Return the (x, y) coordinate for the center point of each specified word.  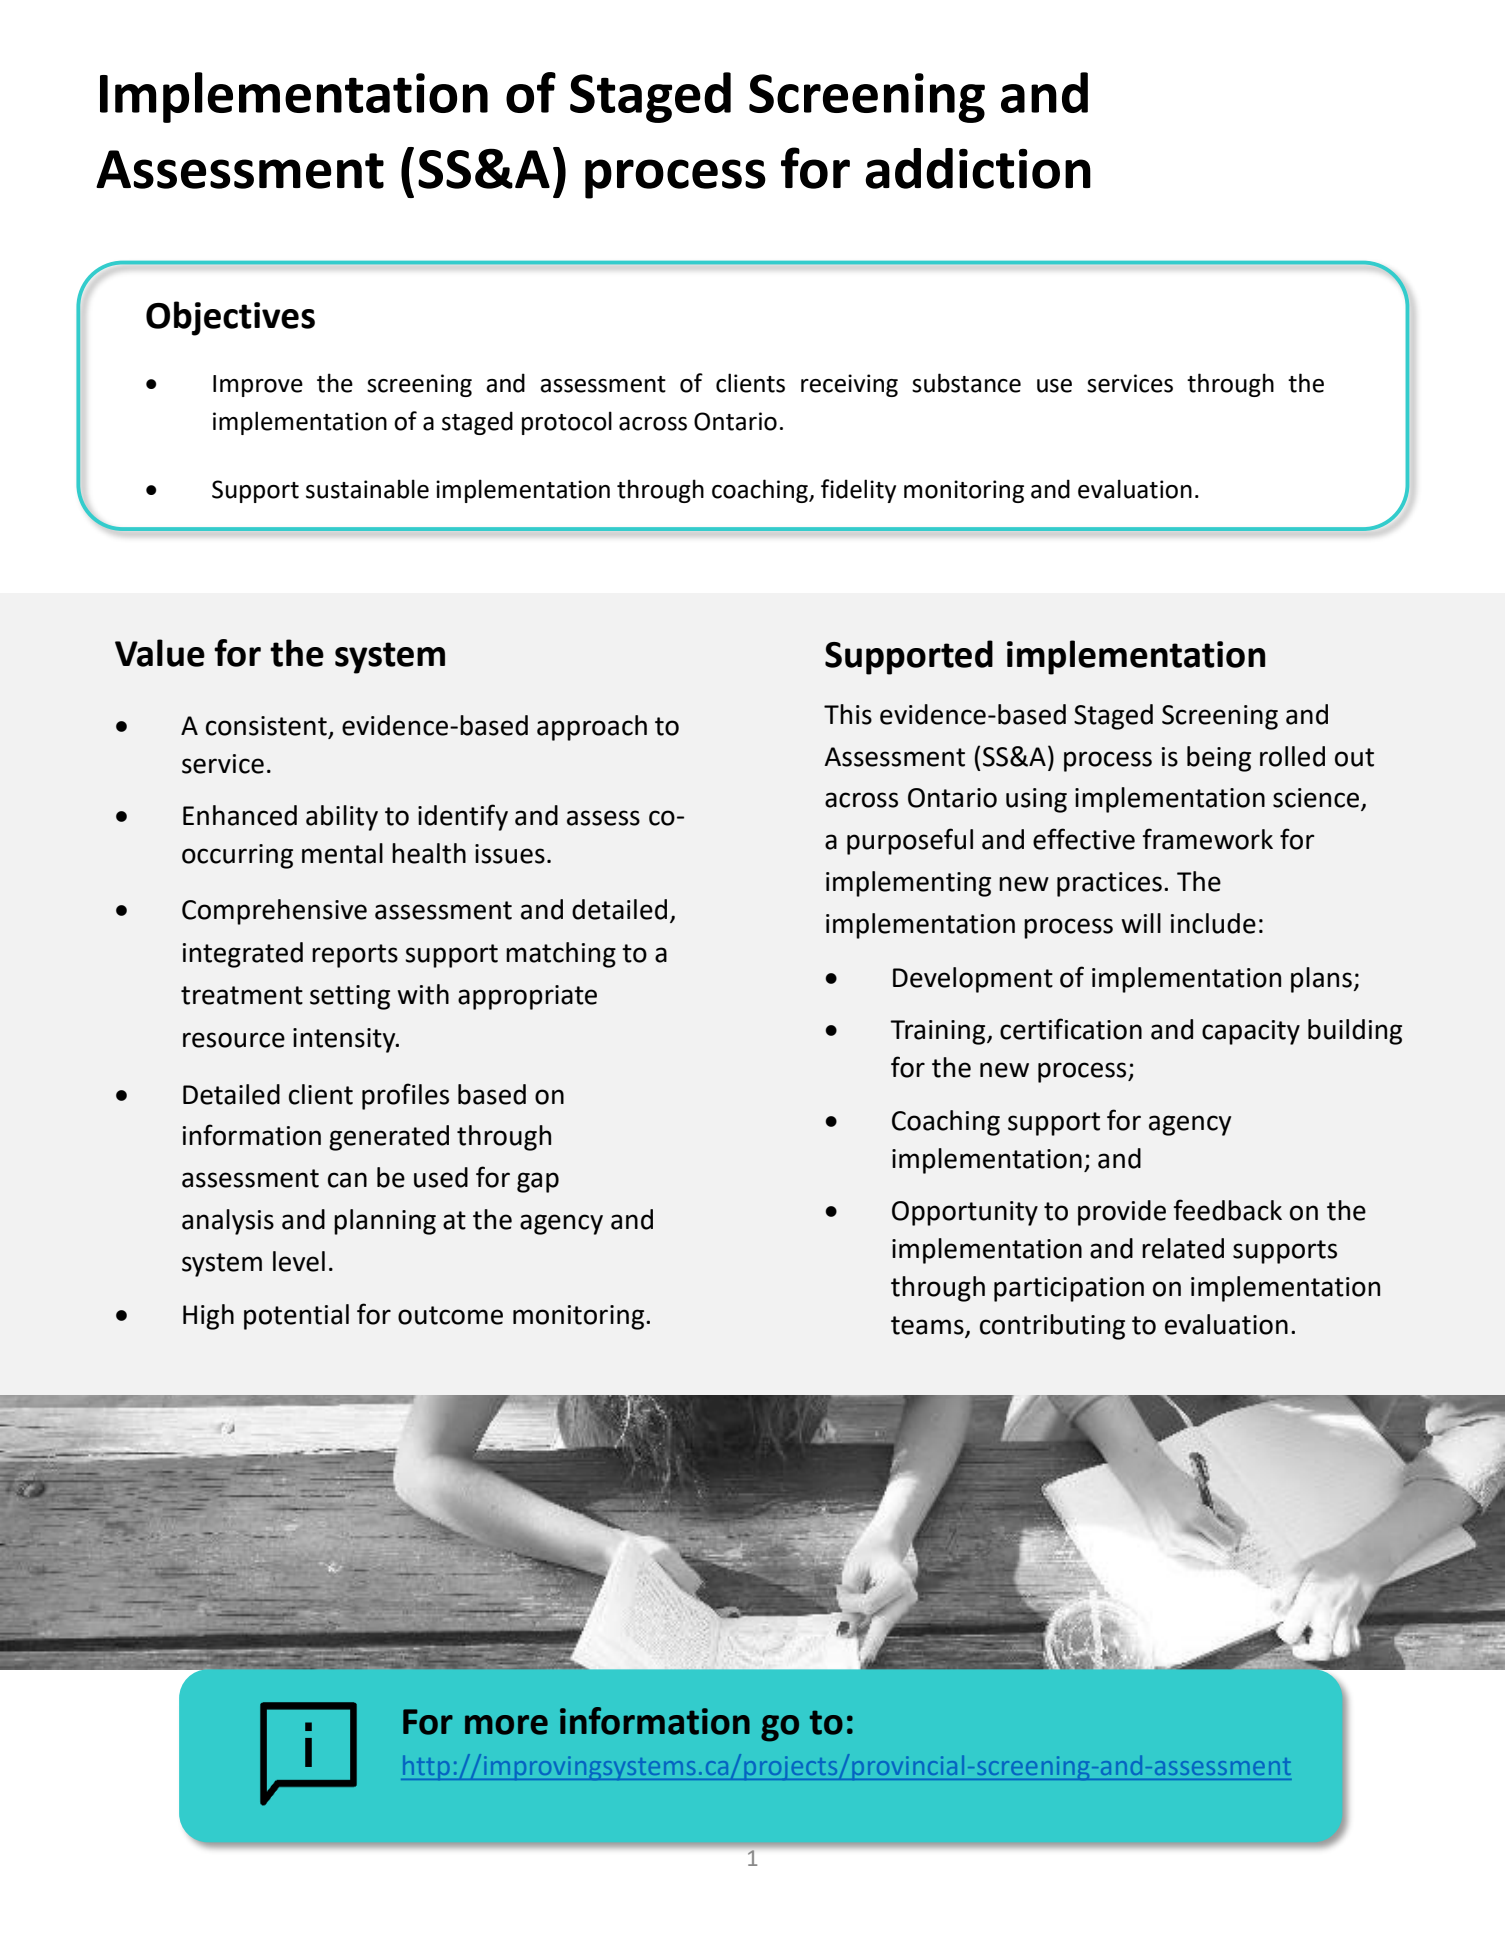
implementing (908, 884)
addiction (978, 168)
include (1213, 923)
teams (928, 1326)
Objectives (230, 318)
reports (355, 956)
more (506, 1725)
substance (966, 383)
